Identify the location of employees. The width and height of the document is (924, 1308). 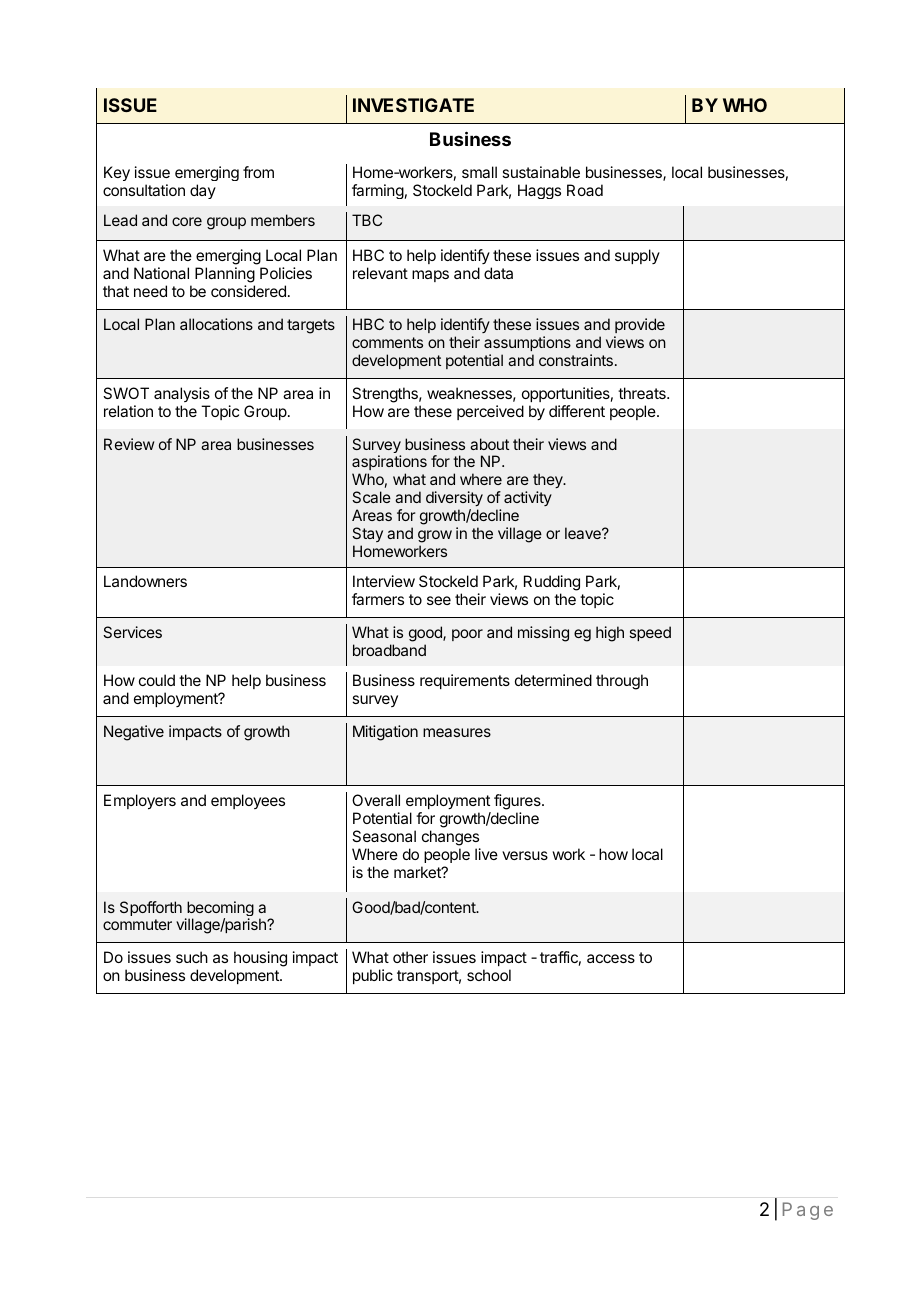
(248, 801).
